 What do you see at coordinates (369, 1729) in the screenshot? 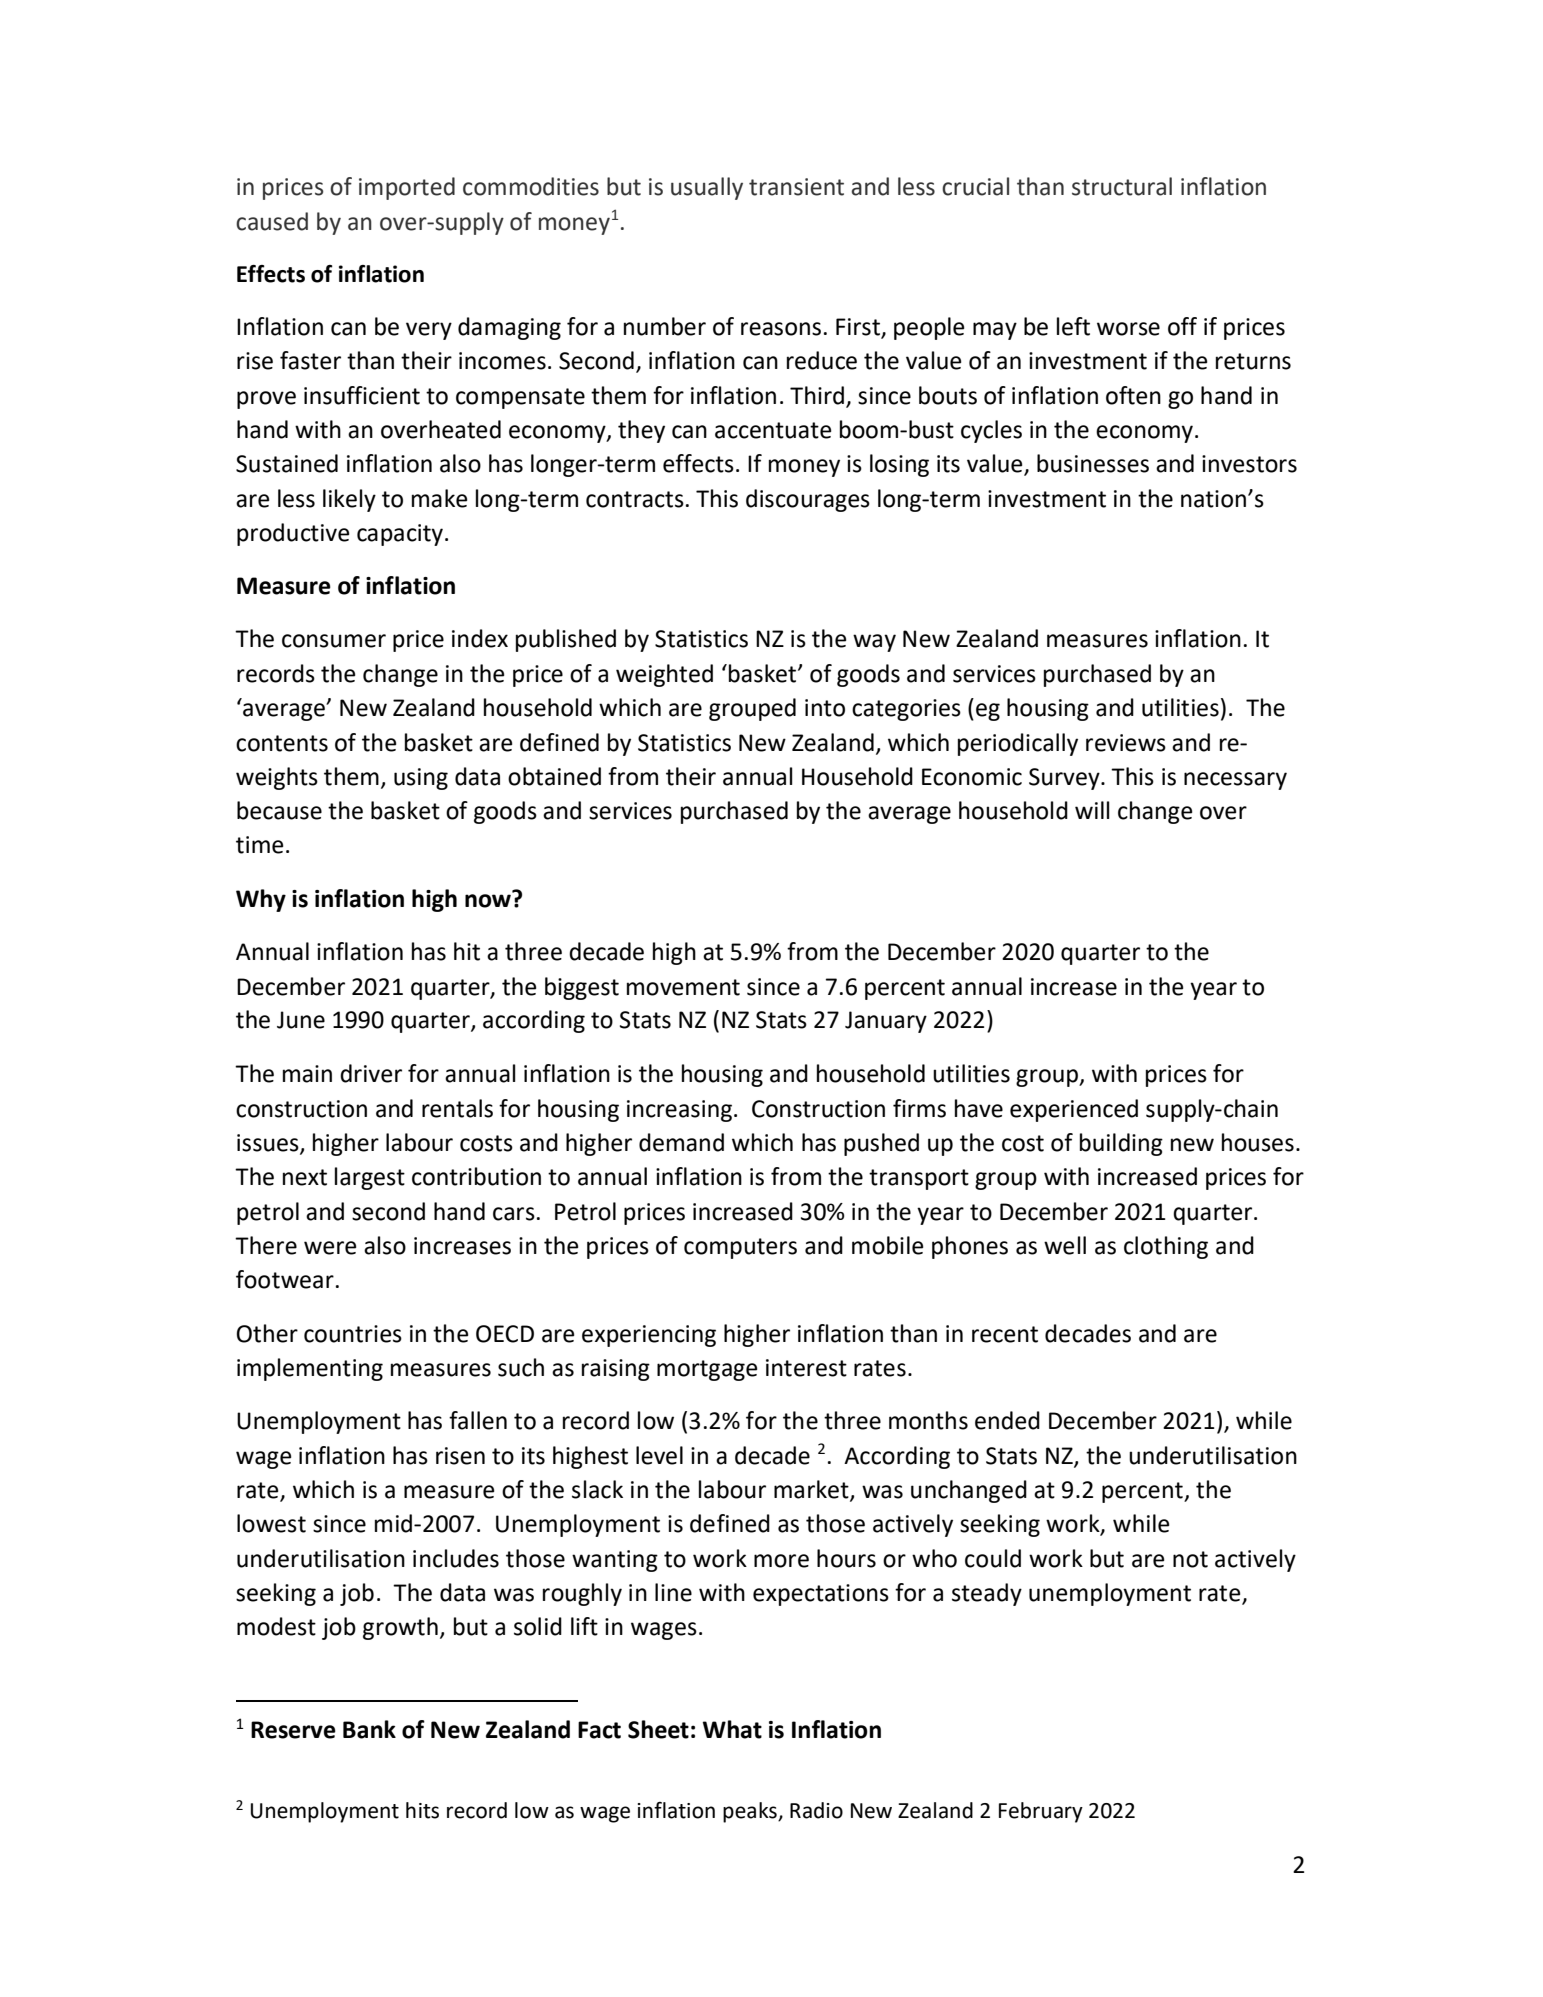
I see `Bank` at bounding box center [369, 1729].
